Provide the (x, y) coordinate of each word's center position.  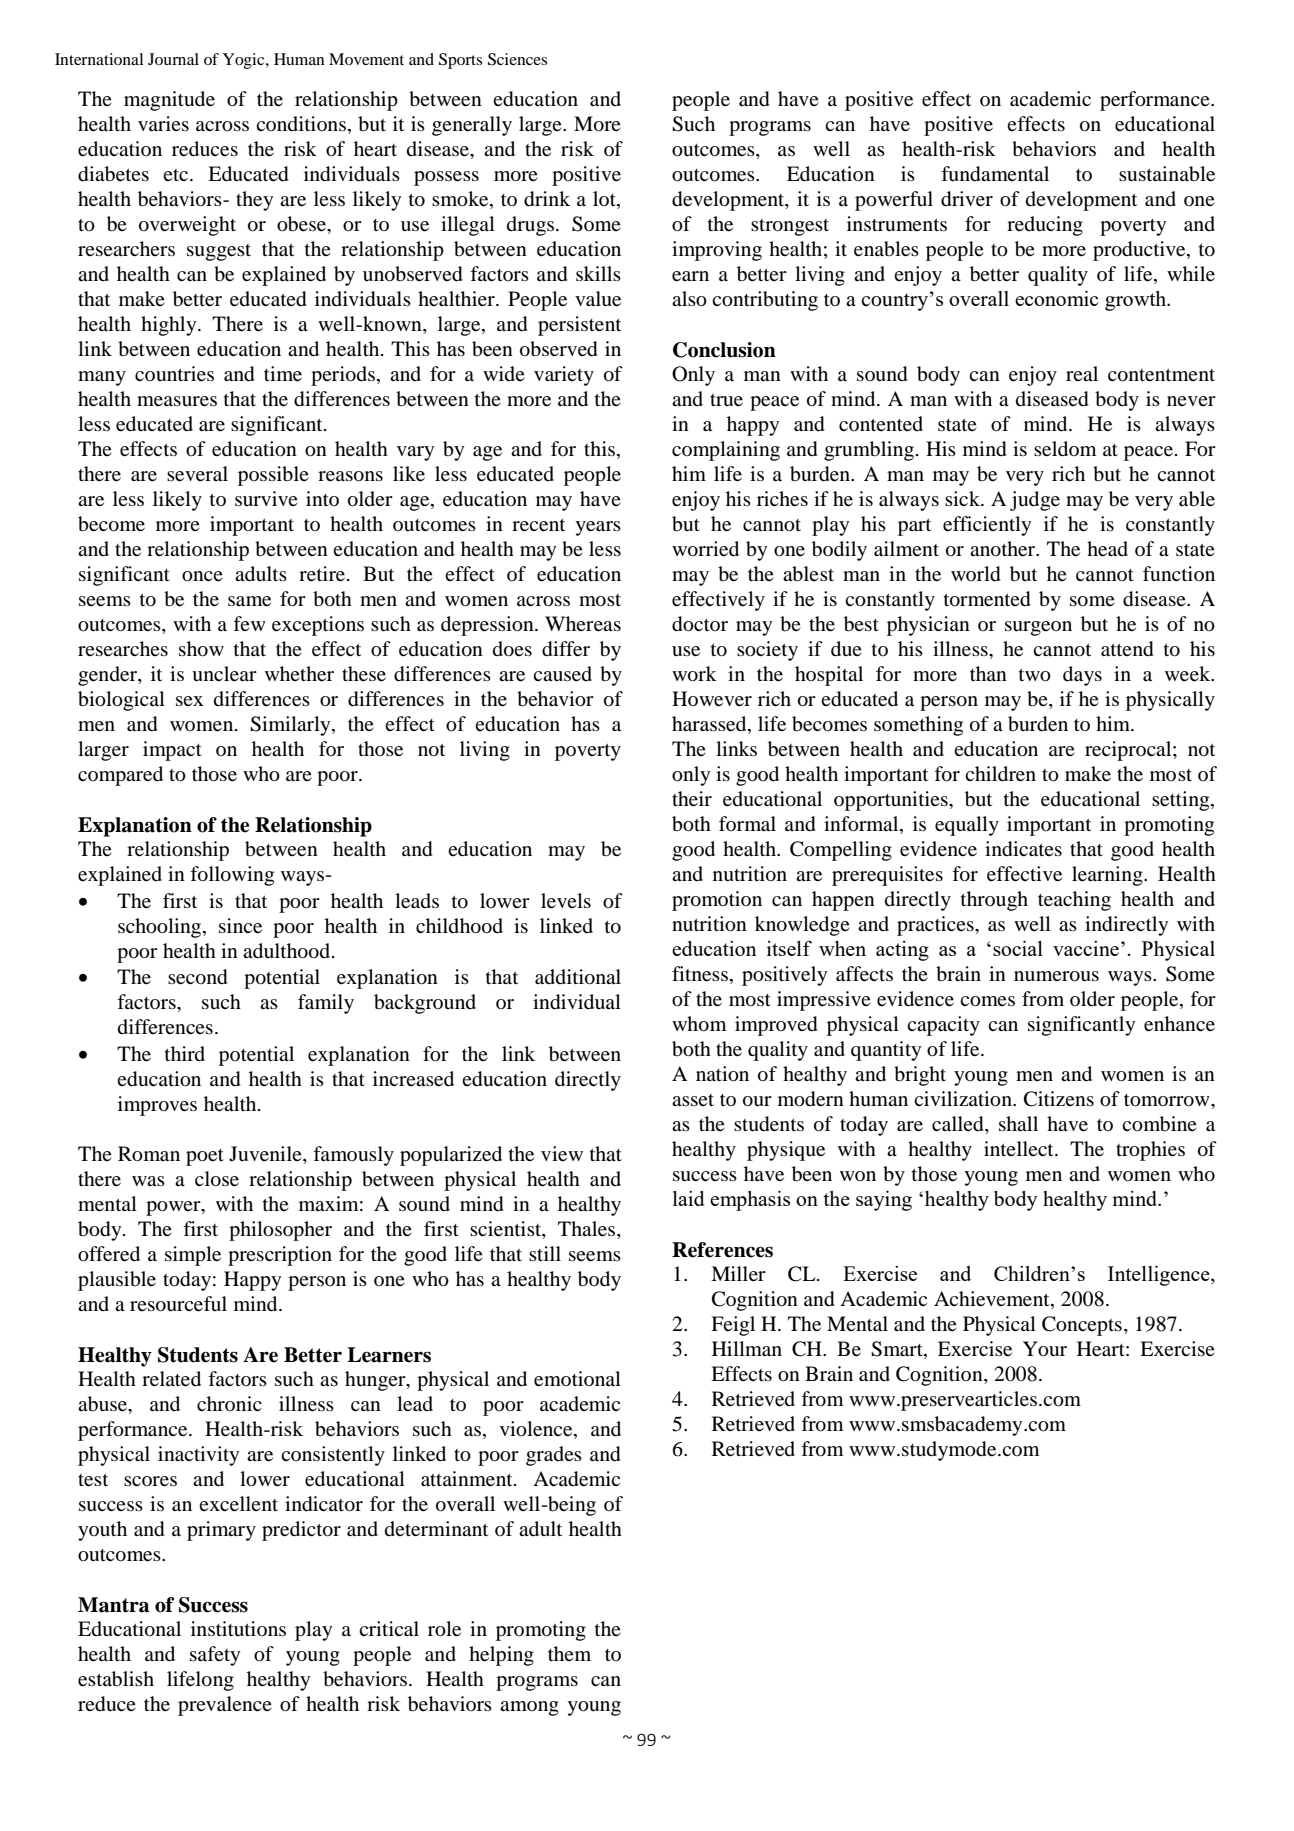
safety (215, 1656)
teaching (1074, 901)
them (569, 1653)
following (232, 876)
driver (967, 199)
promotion (717, 901)
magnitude (169, 101)
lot (605, 200)
